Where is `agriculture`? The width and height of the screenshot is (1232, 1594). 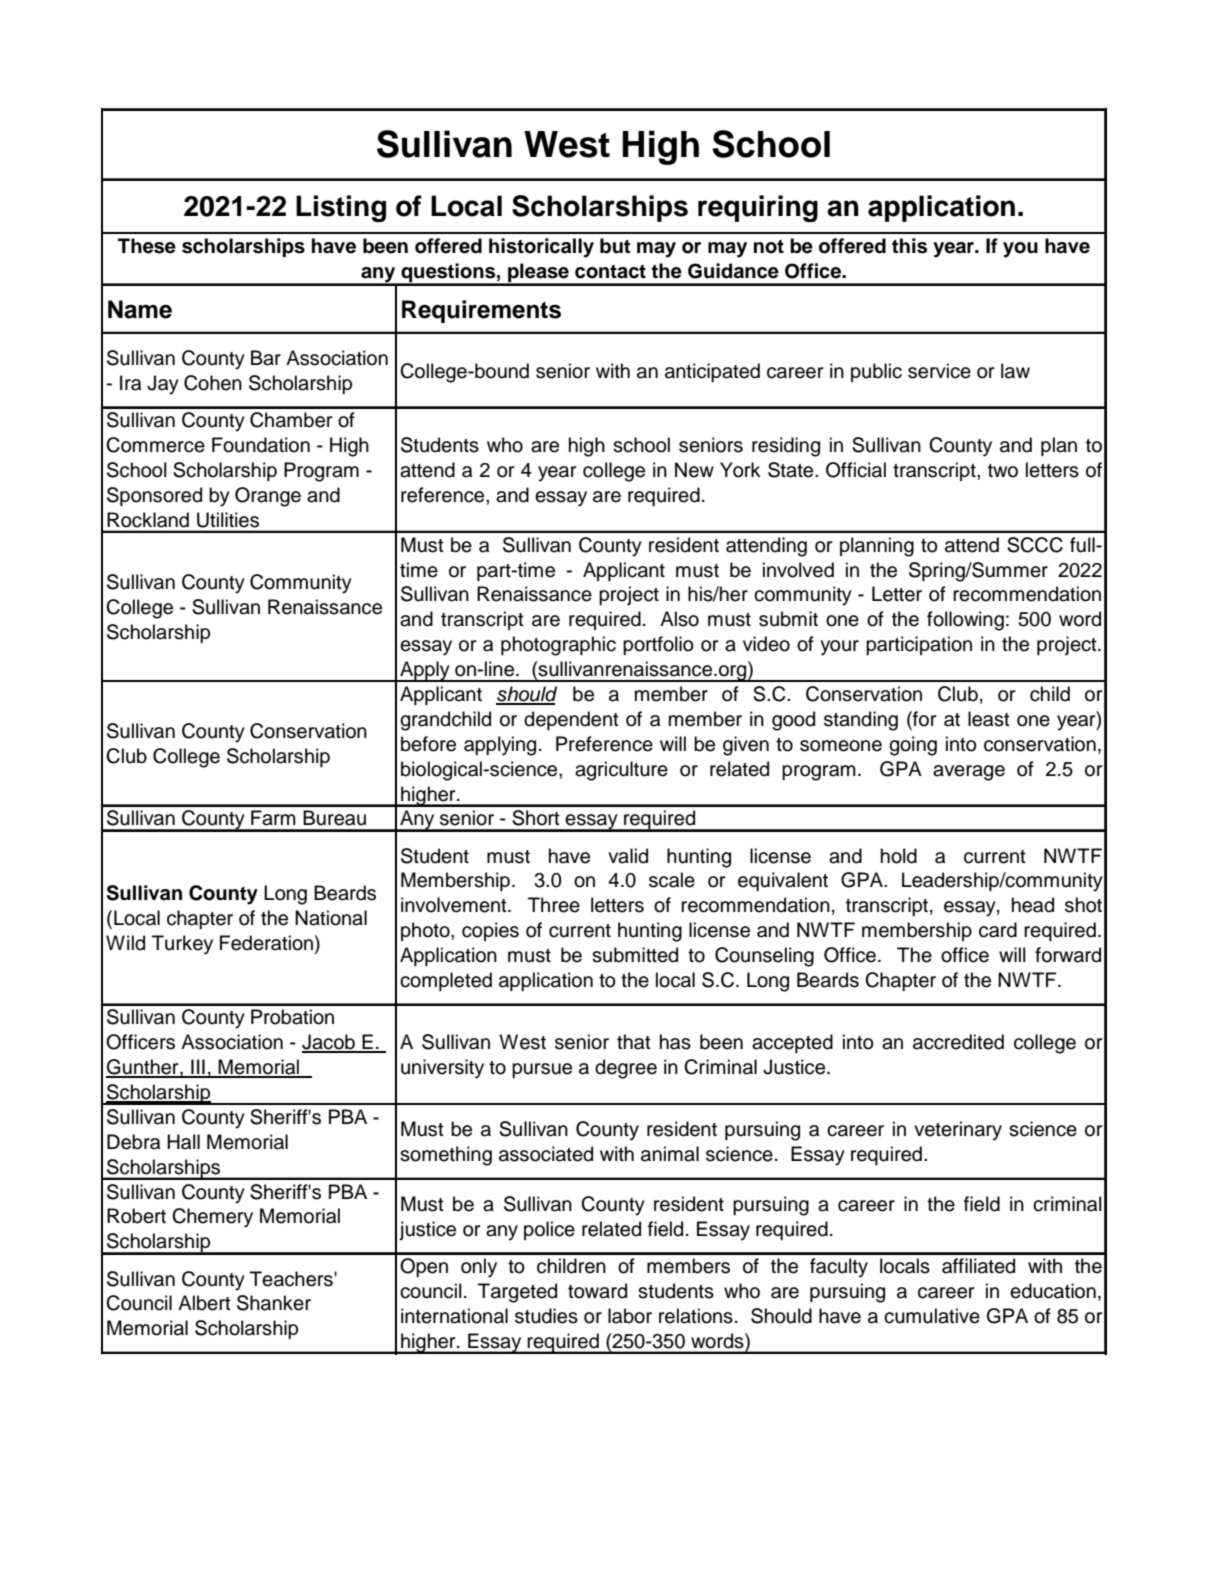 agriculture is located at coordinates (621, 771).
